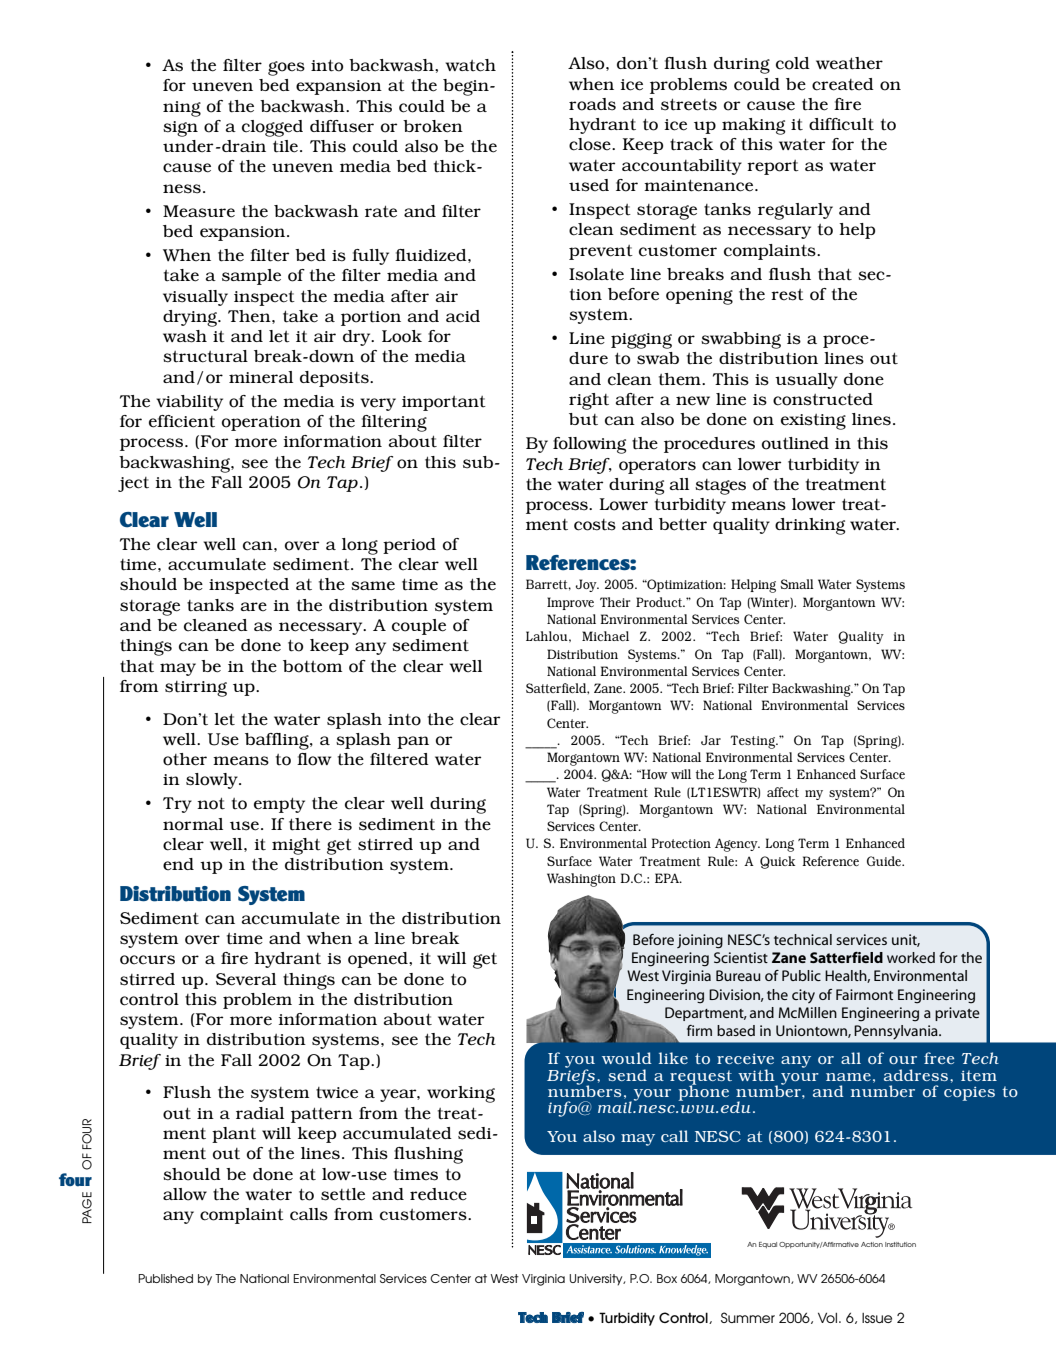  I want to click on clogged, so click(272, 128).
